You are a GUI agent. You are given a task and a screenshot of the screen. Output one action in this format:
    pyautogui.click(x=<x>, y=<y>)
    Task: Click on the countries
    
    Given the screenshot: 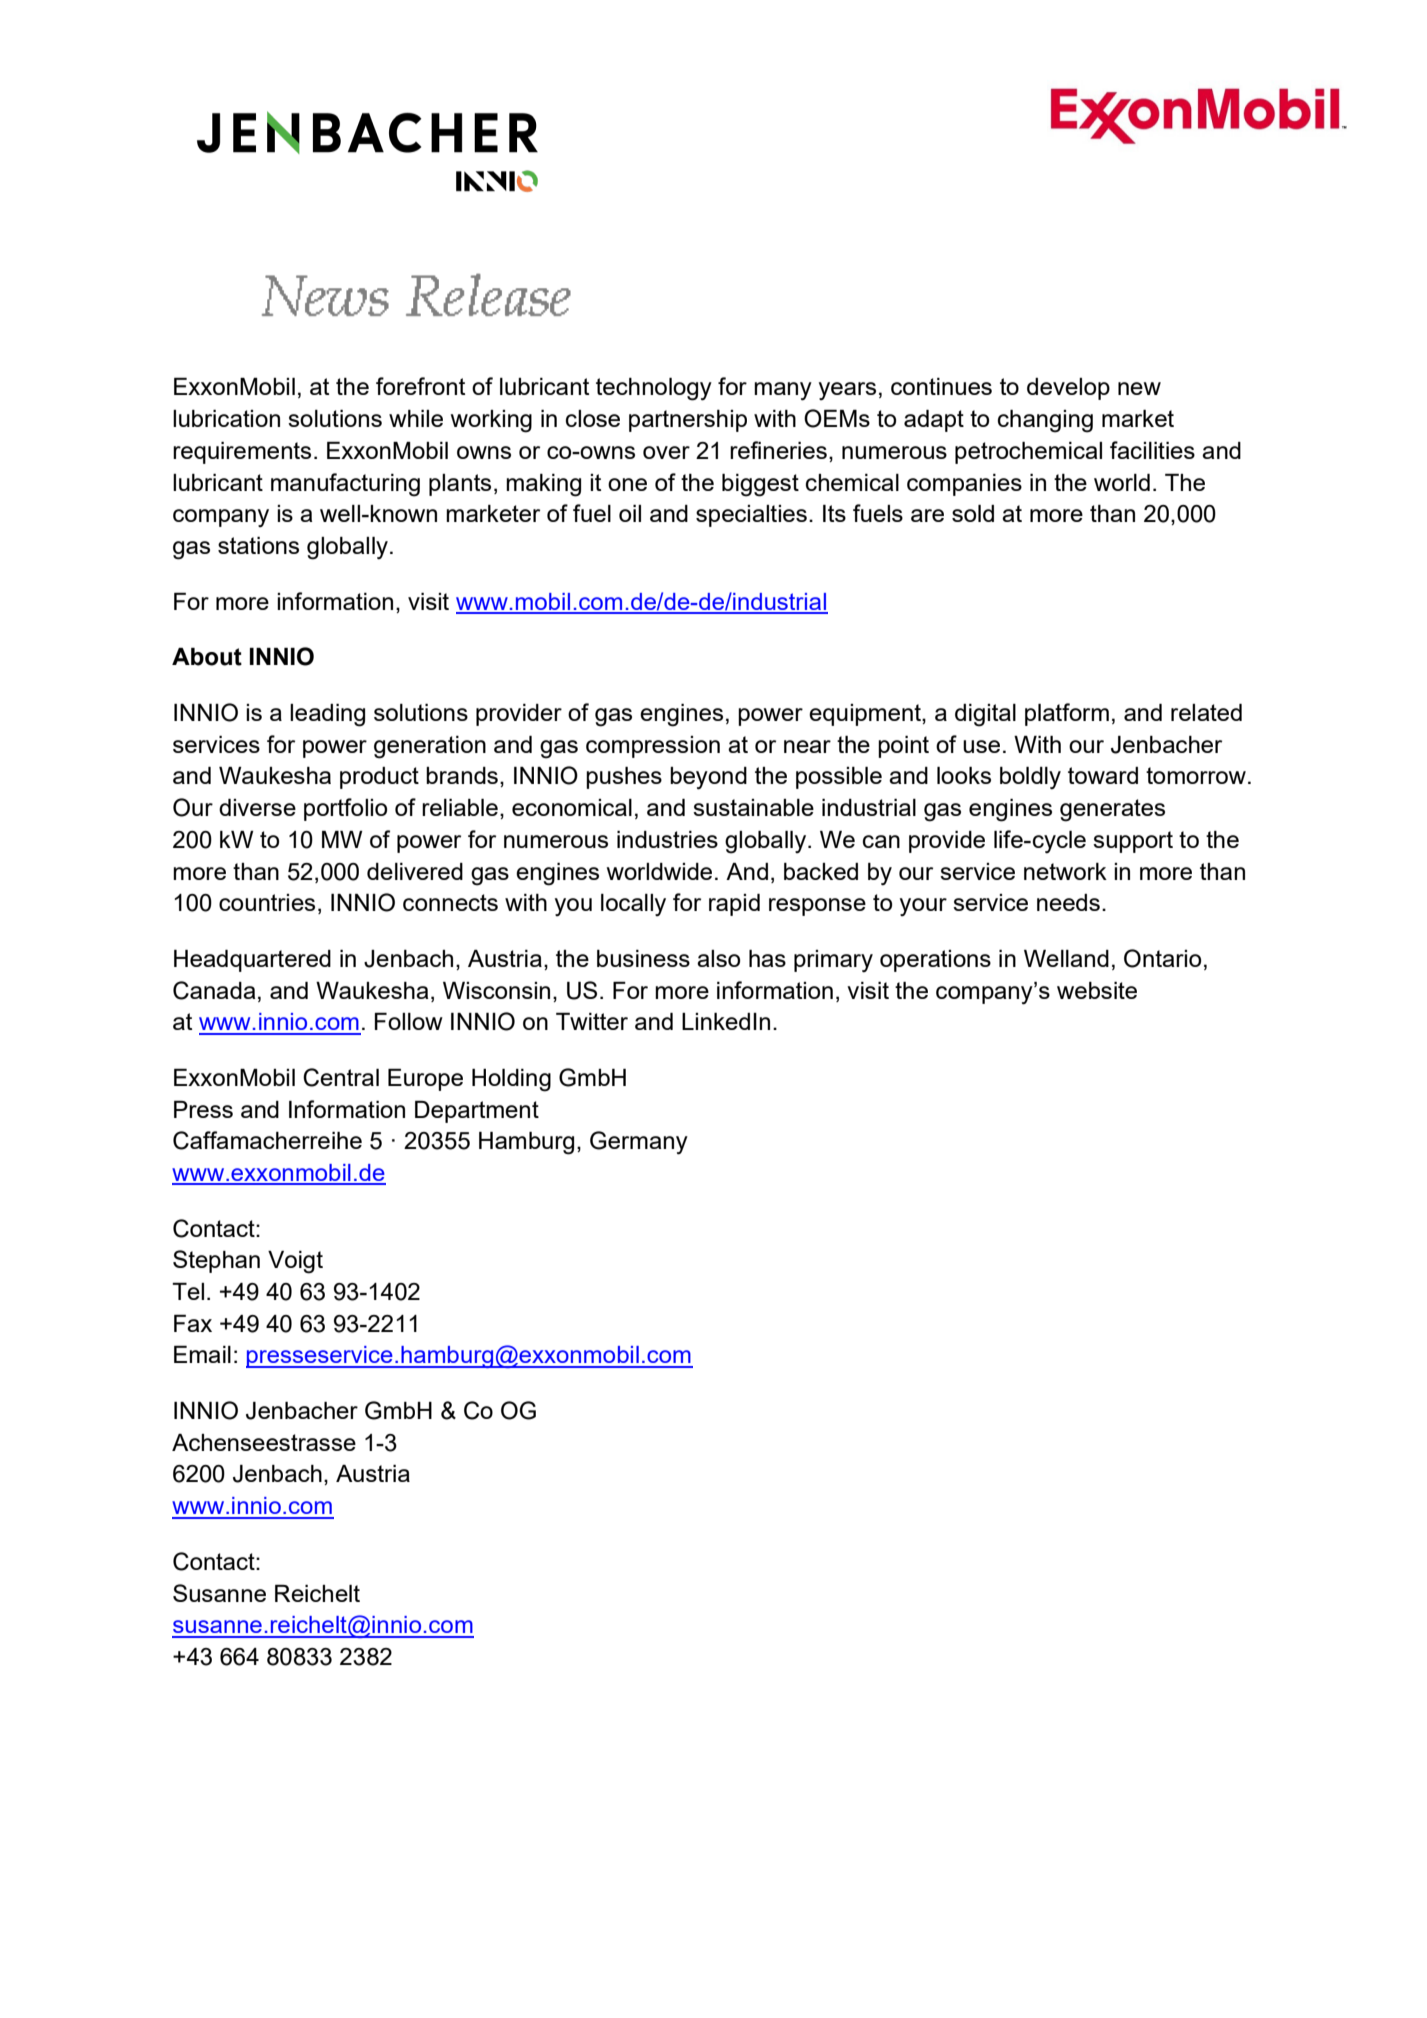 What is the action you would take?
    pyautogui.click(x=267, y=902)
